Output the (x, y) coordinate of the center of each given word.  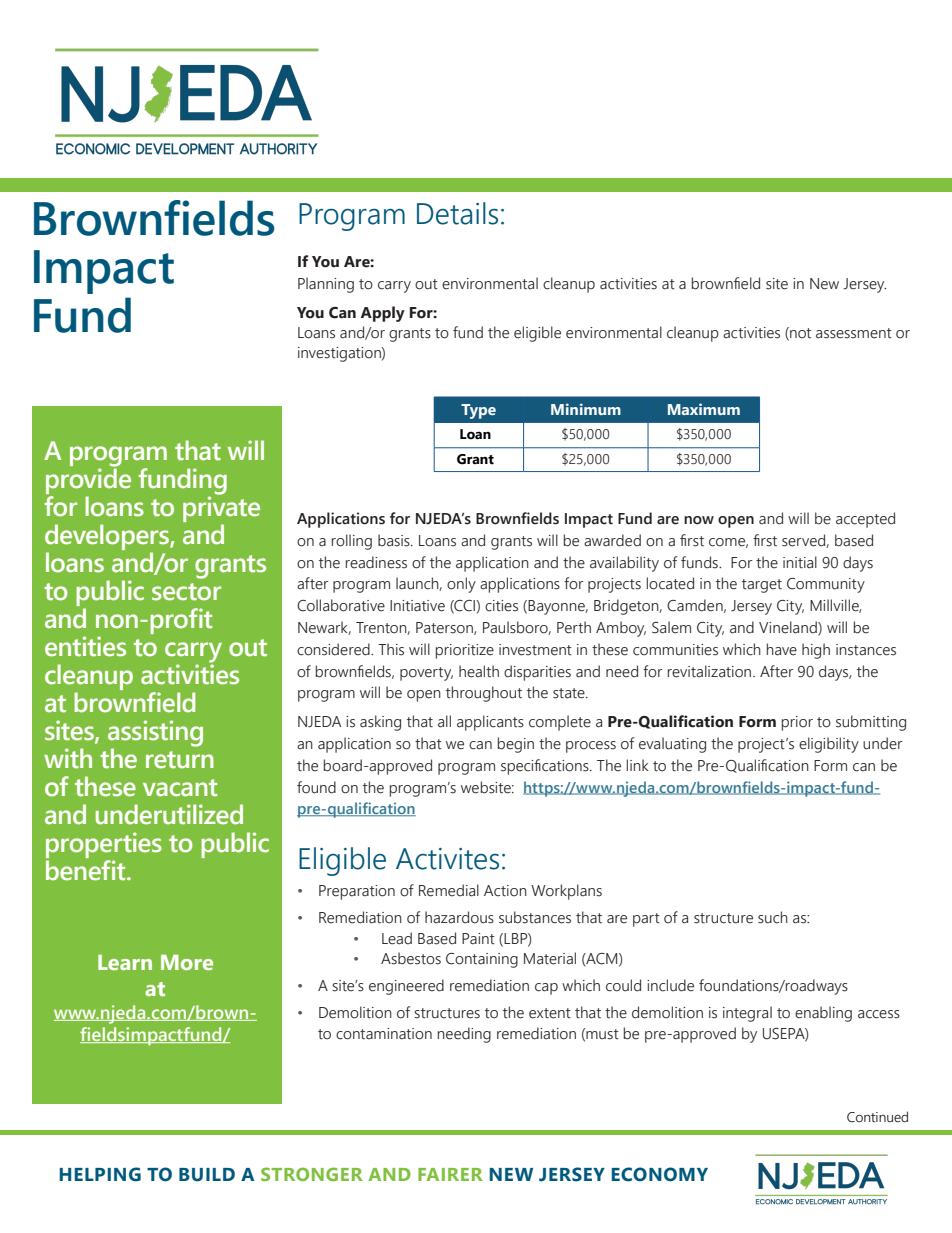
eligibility (829, 745)
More (187, 962)
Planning (326, 285)
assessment (854, 333)
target (762, 586)
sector (186, 592)
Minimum (586, 409)
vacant (180, 788)
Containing (482, 960)
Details (457, 213)
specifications (546, 767)
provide (88, 479)
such (773, 917)
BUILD (207, 1175)
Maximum (704, 409)
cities (501, 606)
